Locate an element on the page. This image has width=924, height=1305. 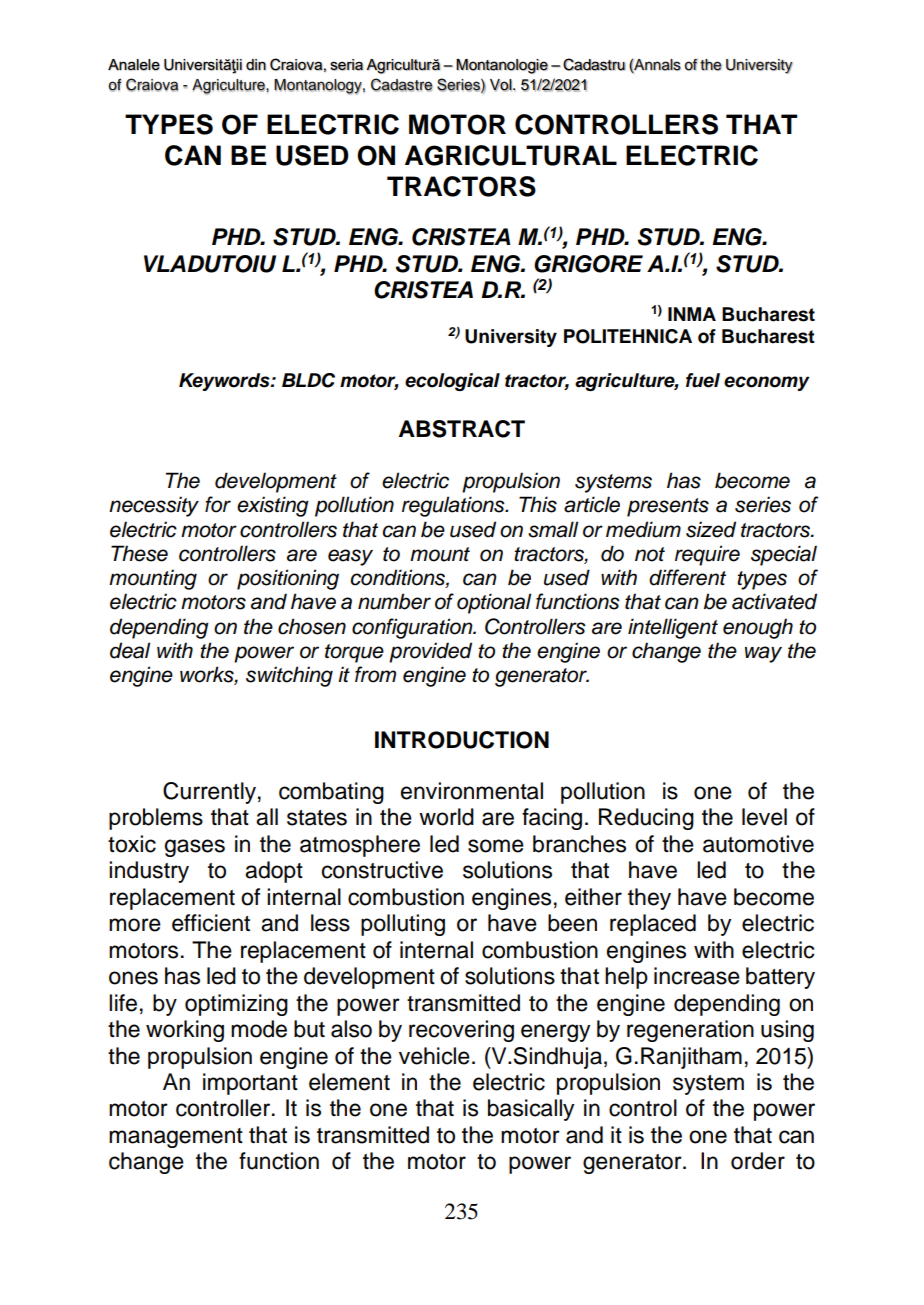
basically is located at coordinates (531, 1110).
